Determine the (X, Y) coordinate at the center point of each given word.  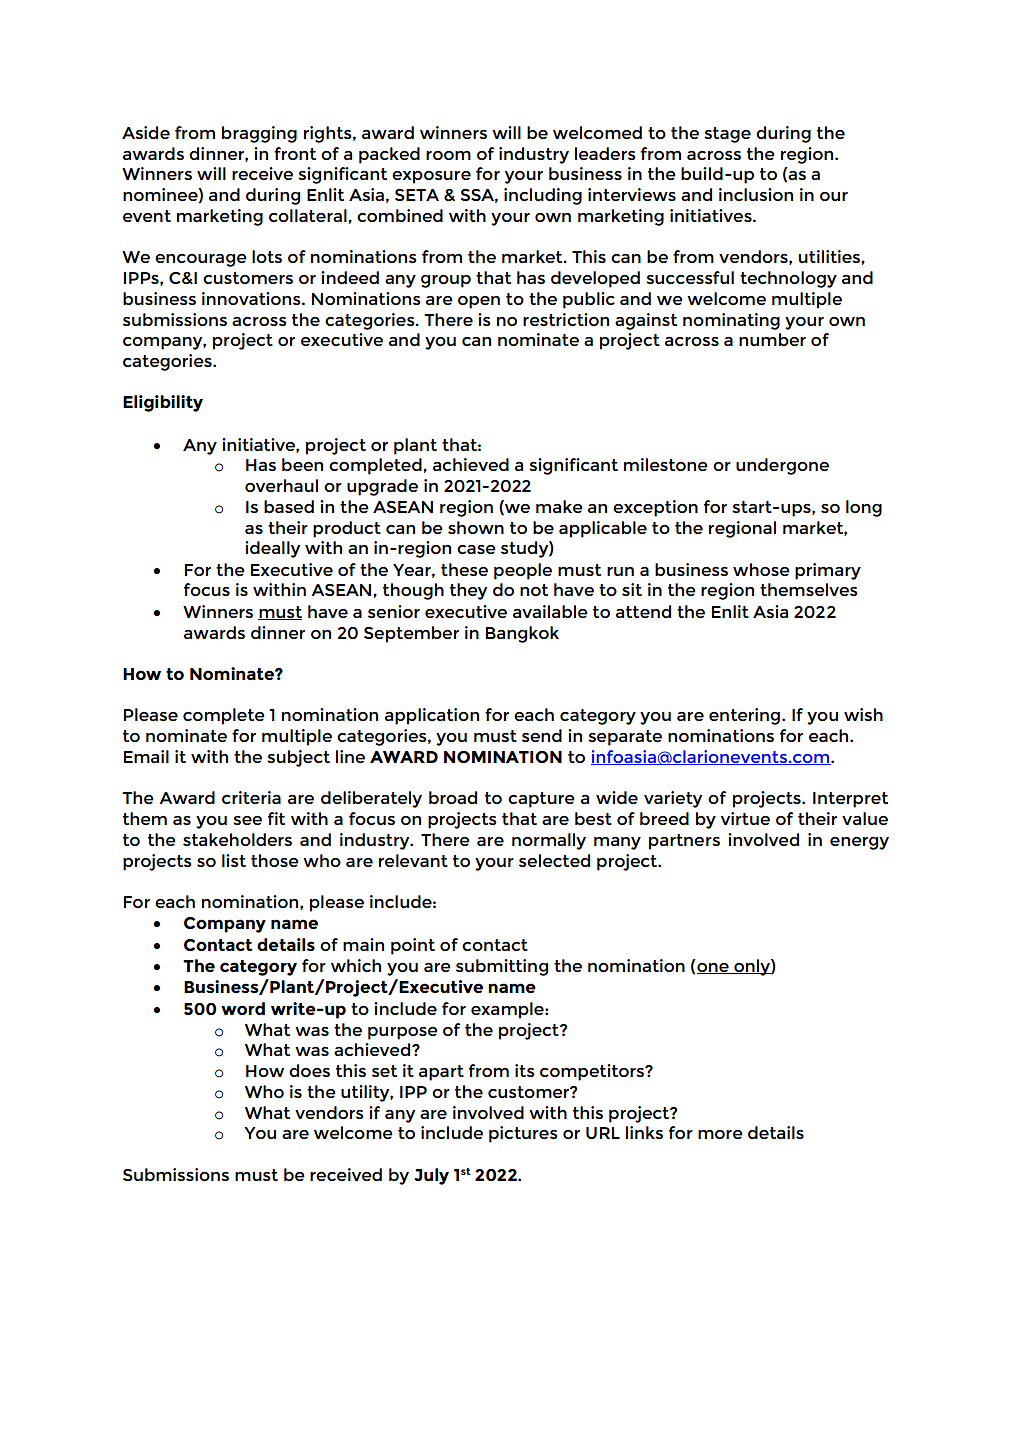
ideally (272, 549)
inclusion (756, 194)
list (234, 860)
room (448, 155)
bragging (259, 134)
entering (746, 716)
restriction (566, 319)
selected (554, 860)
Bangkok (522, 634)
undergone (782, 466)
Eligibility (163, 403)
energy (859, 843)
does (309, 1070)
